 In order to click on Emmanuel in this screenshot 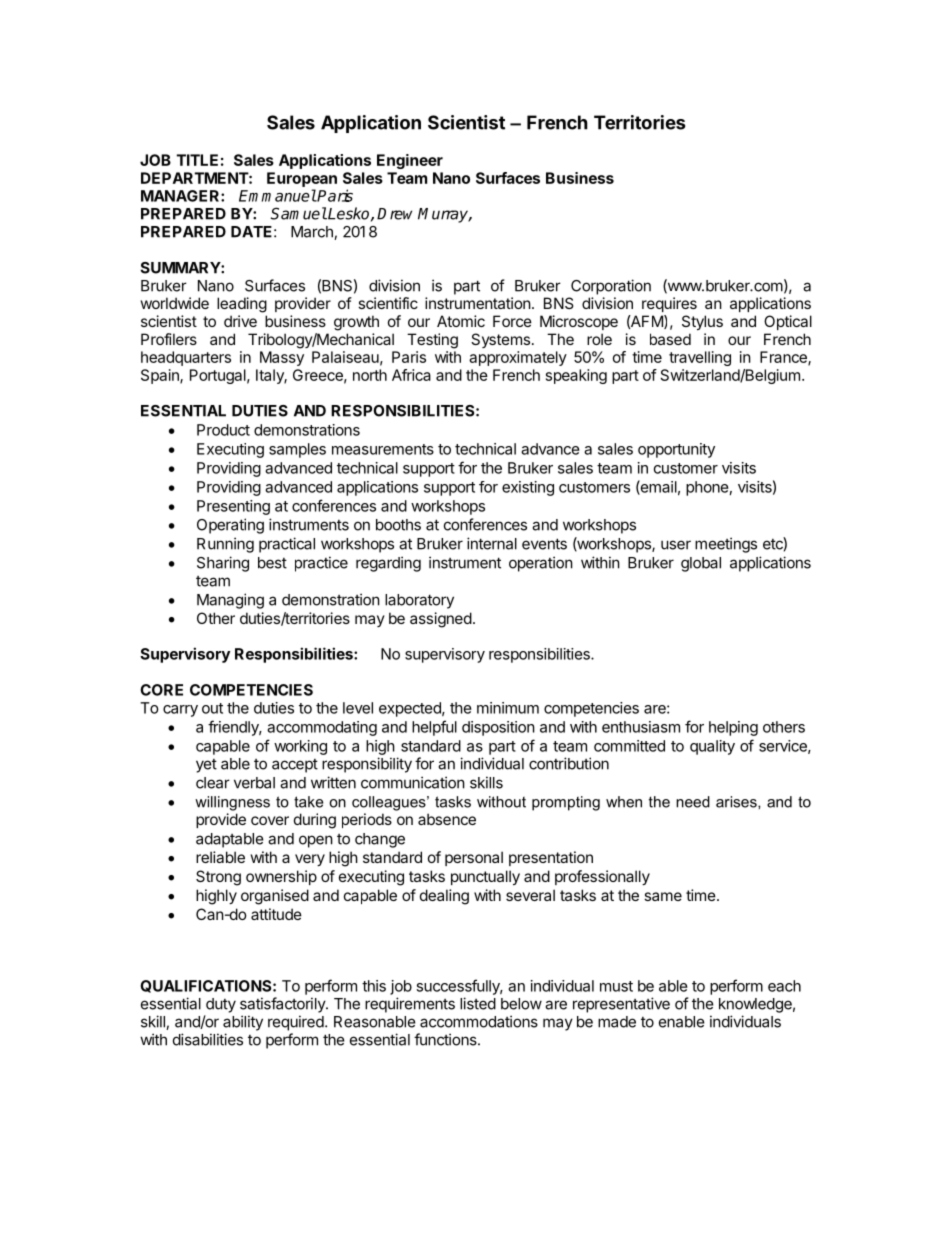, I will do `click(278, 195)`.
